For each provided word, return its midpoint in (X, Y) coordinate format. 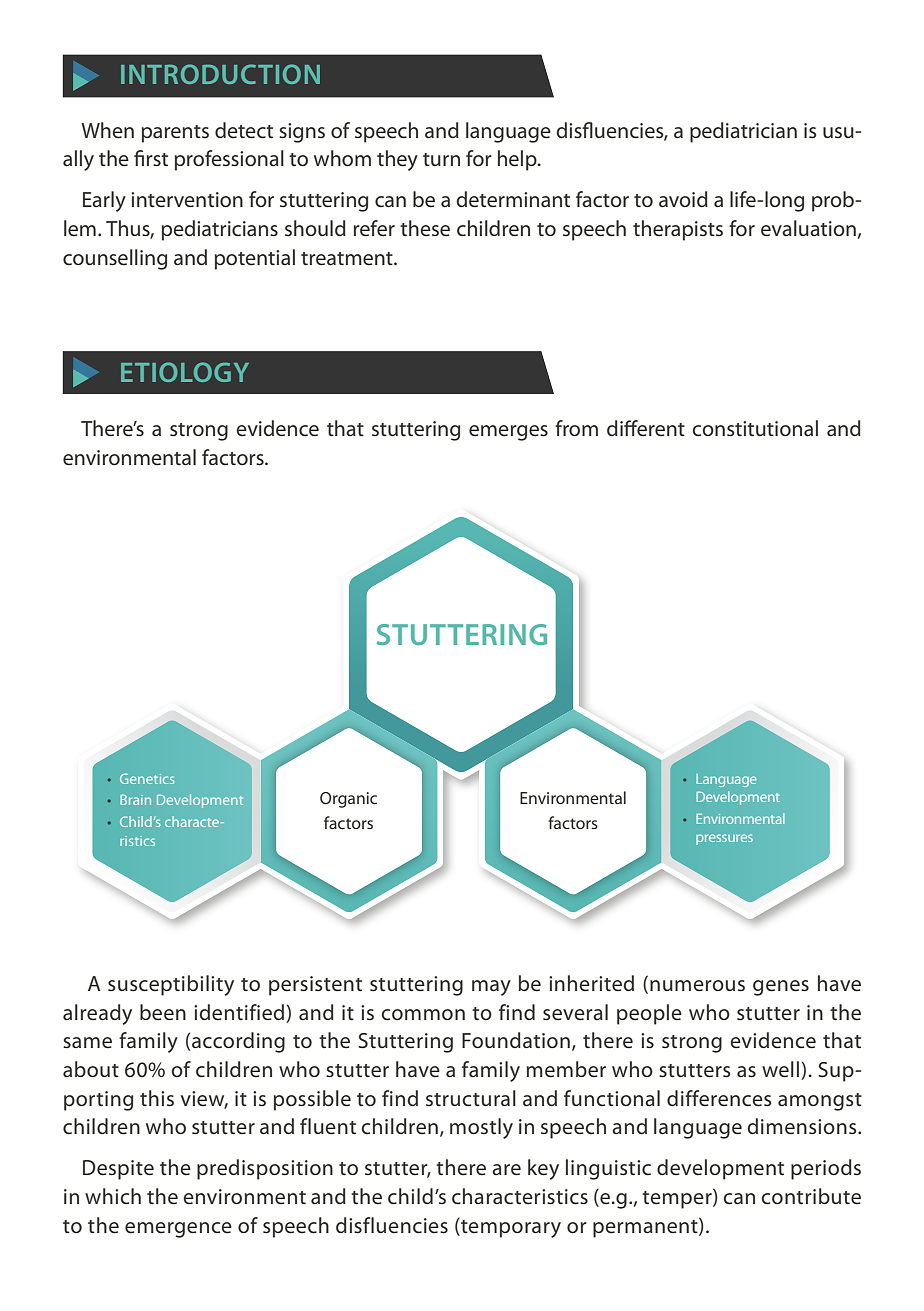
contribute (811, 1196)
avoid (683, 199)
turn (441, 159)
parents (175, 134)
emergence (178, 1230)
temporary (510, 1228)
